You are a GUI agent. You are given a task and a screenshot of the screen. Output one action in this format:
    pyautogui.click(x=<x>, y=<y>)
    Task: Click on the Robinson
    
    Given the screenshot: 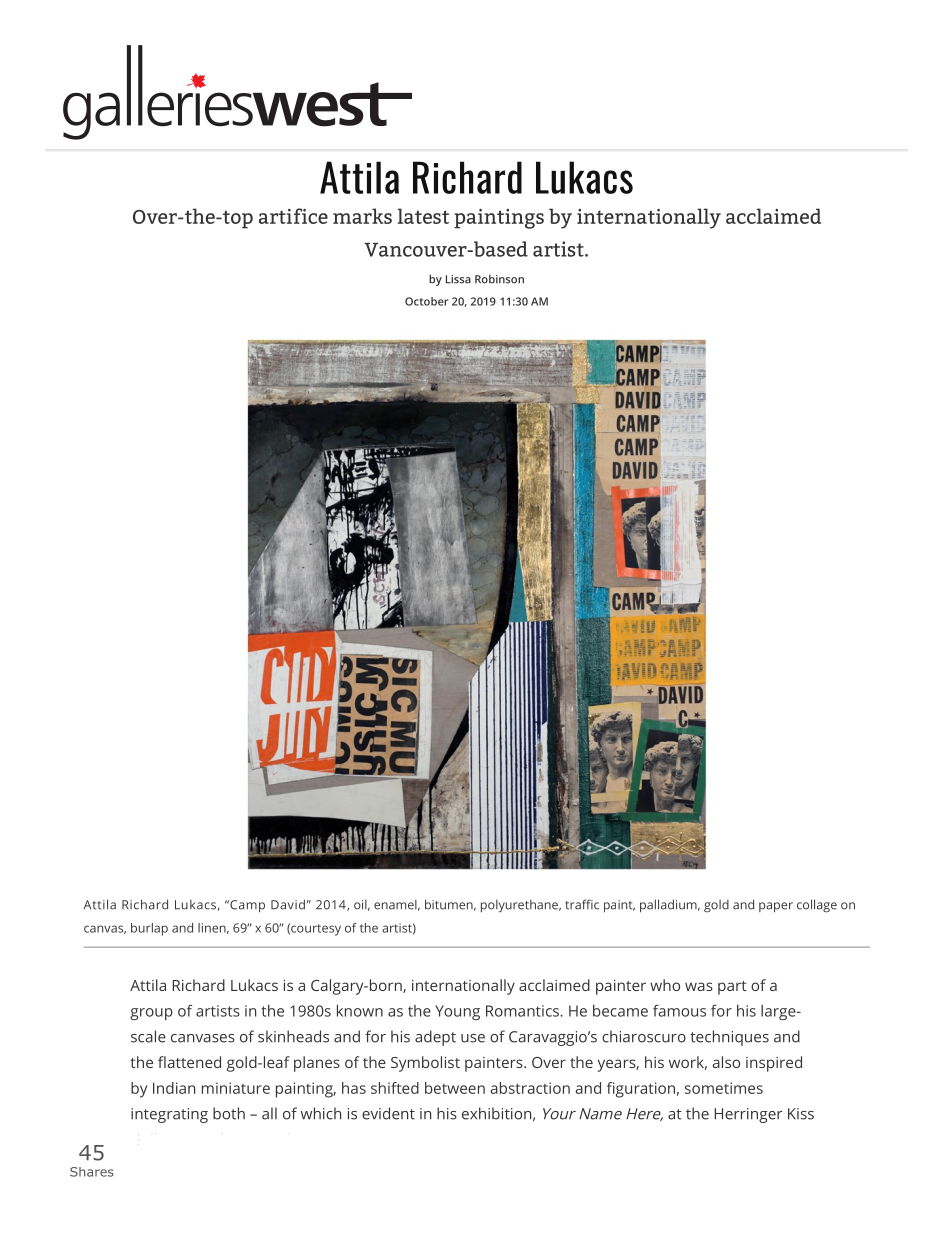 What is the action you would take?
    pyautogui.click(x=499, y=279)
